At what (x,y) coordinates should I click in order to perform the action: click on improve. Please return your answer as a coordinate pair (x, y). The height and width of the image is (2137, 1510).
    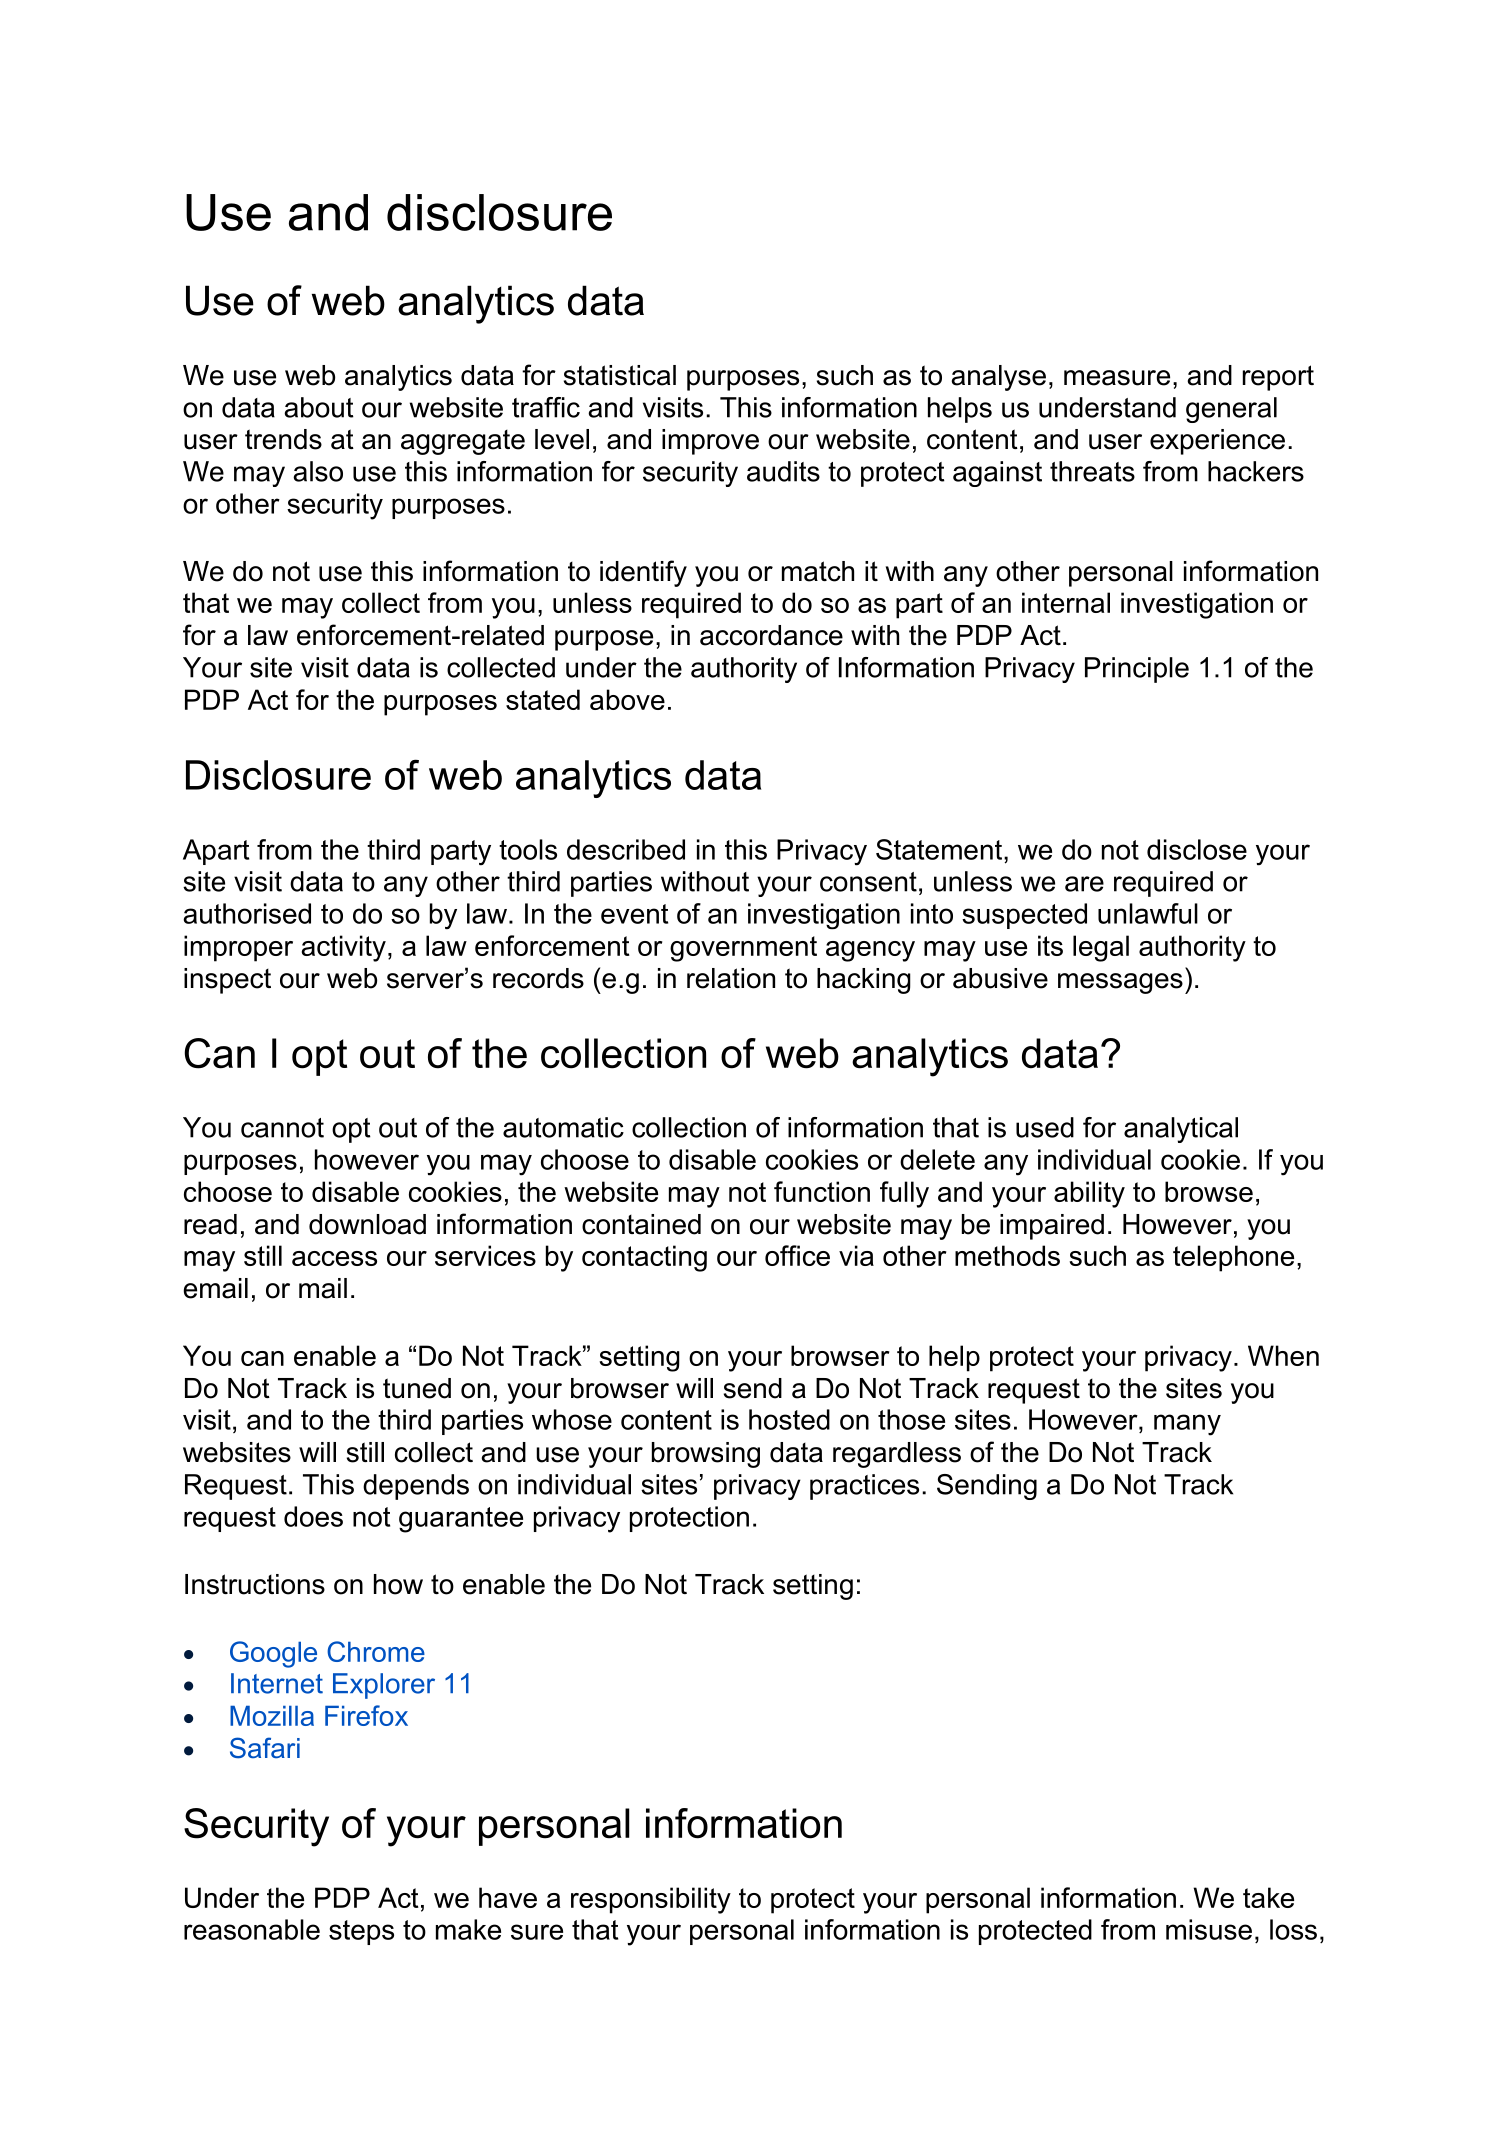
    Looking at the image, I should click on (710, 442).
